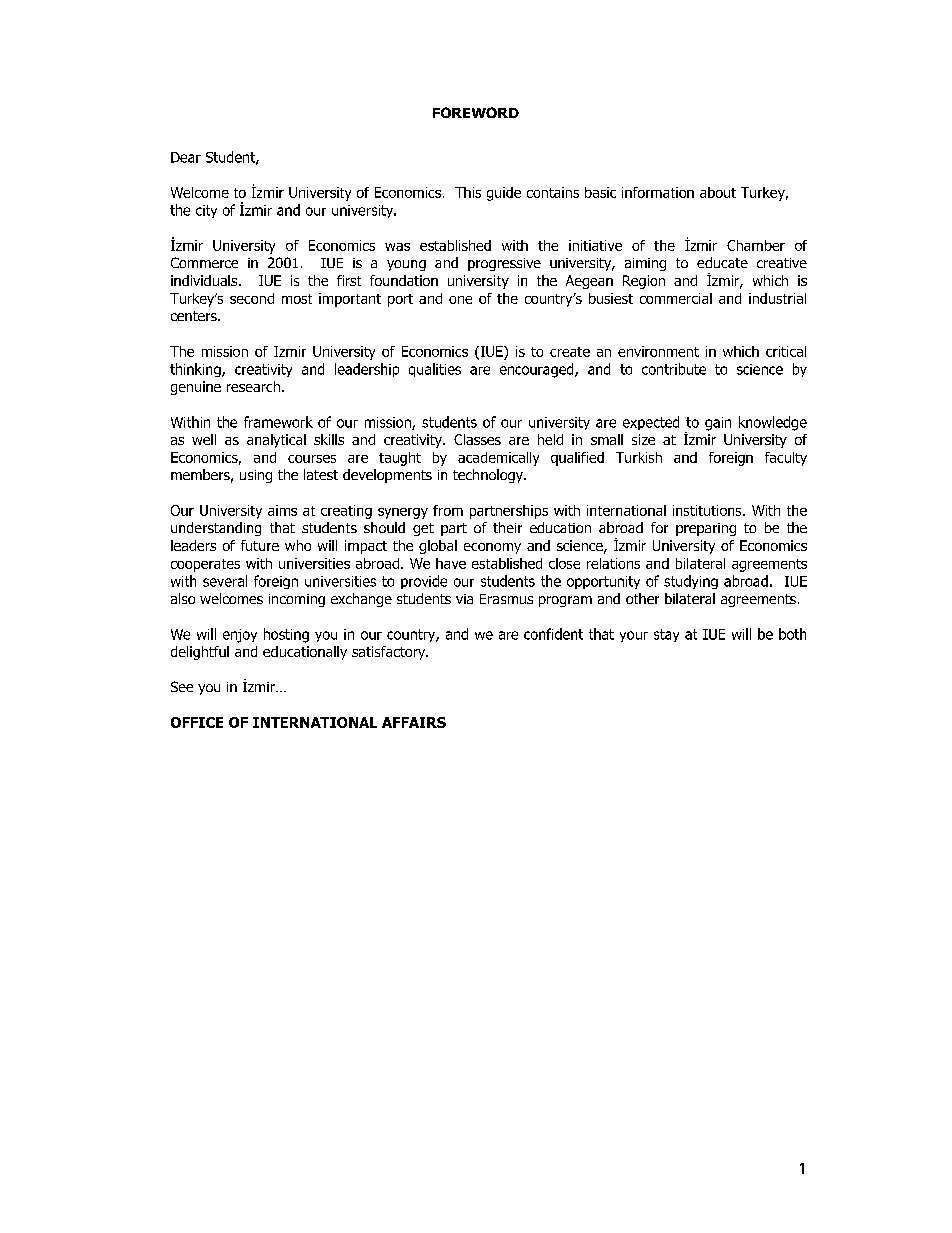 The image size is (952, 1233). I want to click on OFFICE, so click(197, 722).
